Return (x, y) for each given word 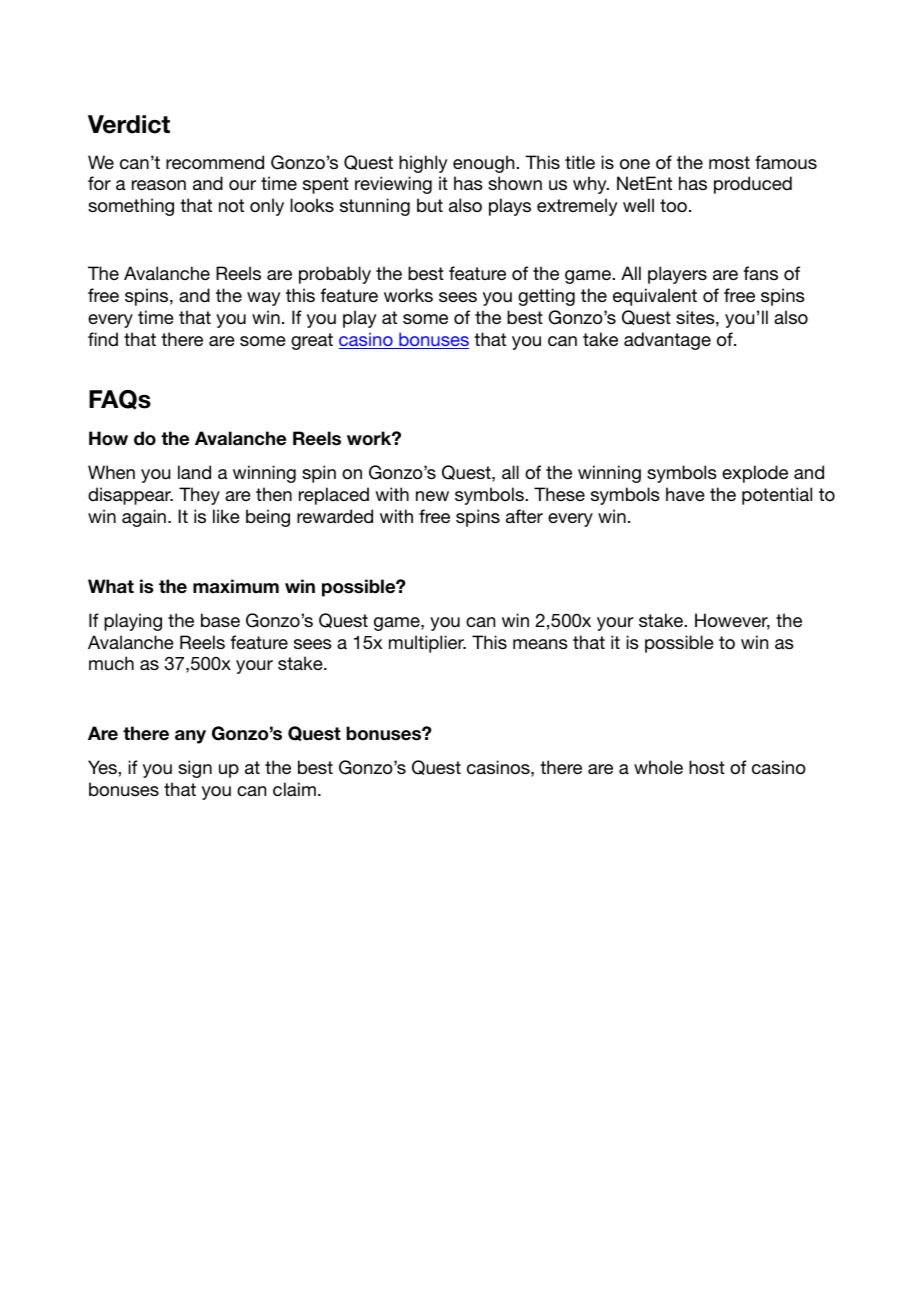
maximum (236, 586)
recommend (215, 162)
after (524, 516)
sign (195, 769)
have (685, 494)
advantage (667, 341)
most (729, 162)
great (312, 341)
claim (294, 789)
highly (423, 164)
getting (546, 297)
